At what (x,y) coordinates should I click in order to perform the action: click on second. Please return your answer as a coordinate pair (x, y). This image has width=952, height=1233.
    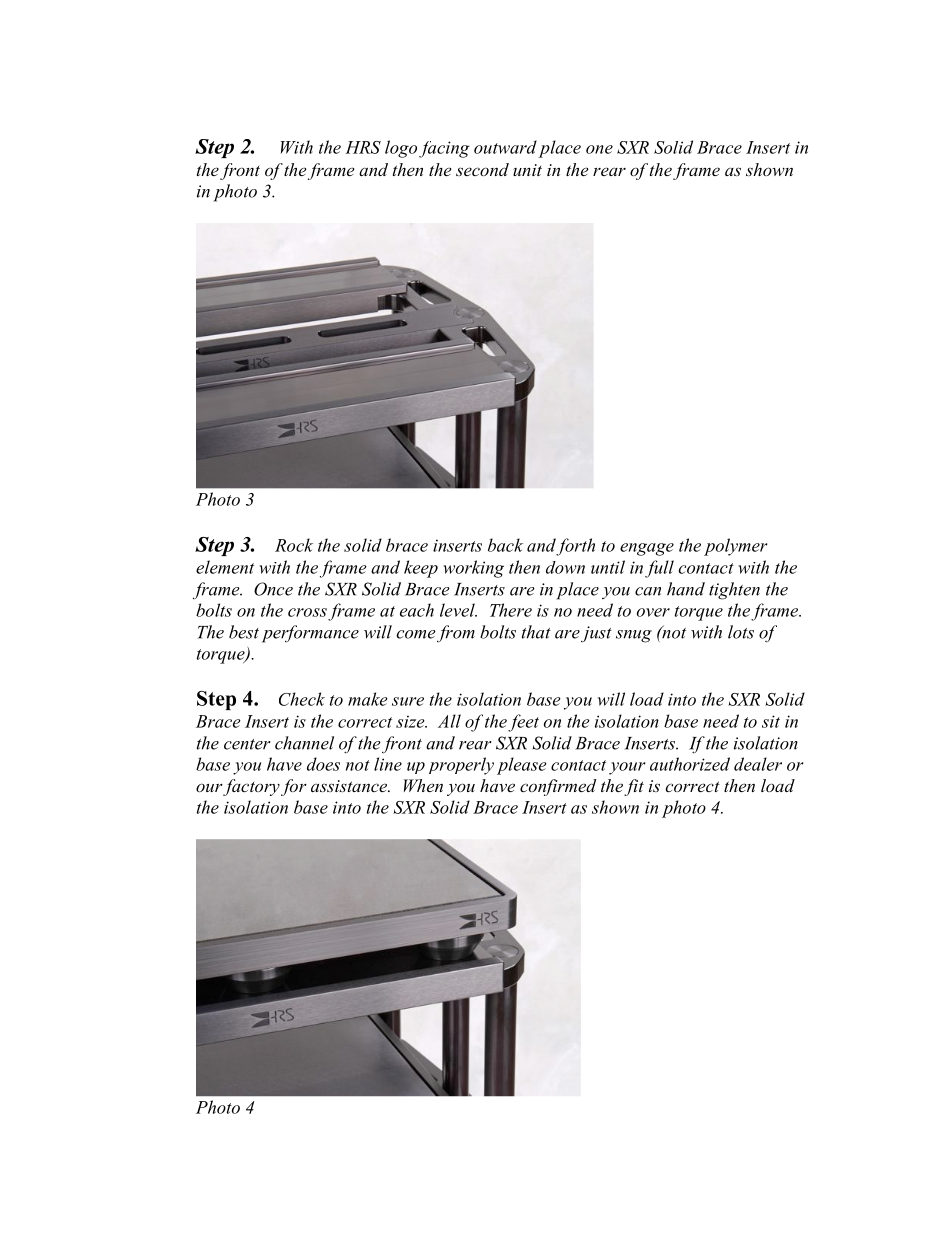
    Looking at the image, I should click on (482, 169).
